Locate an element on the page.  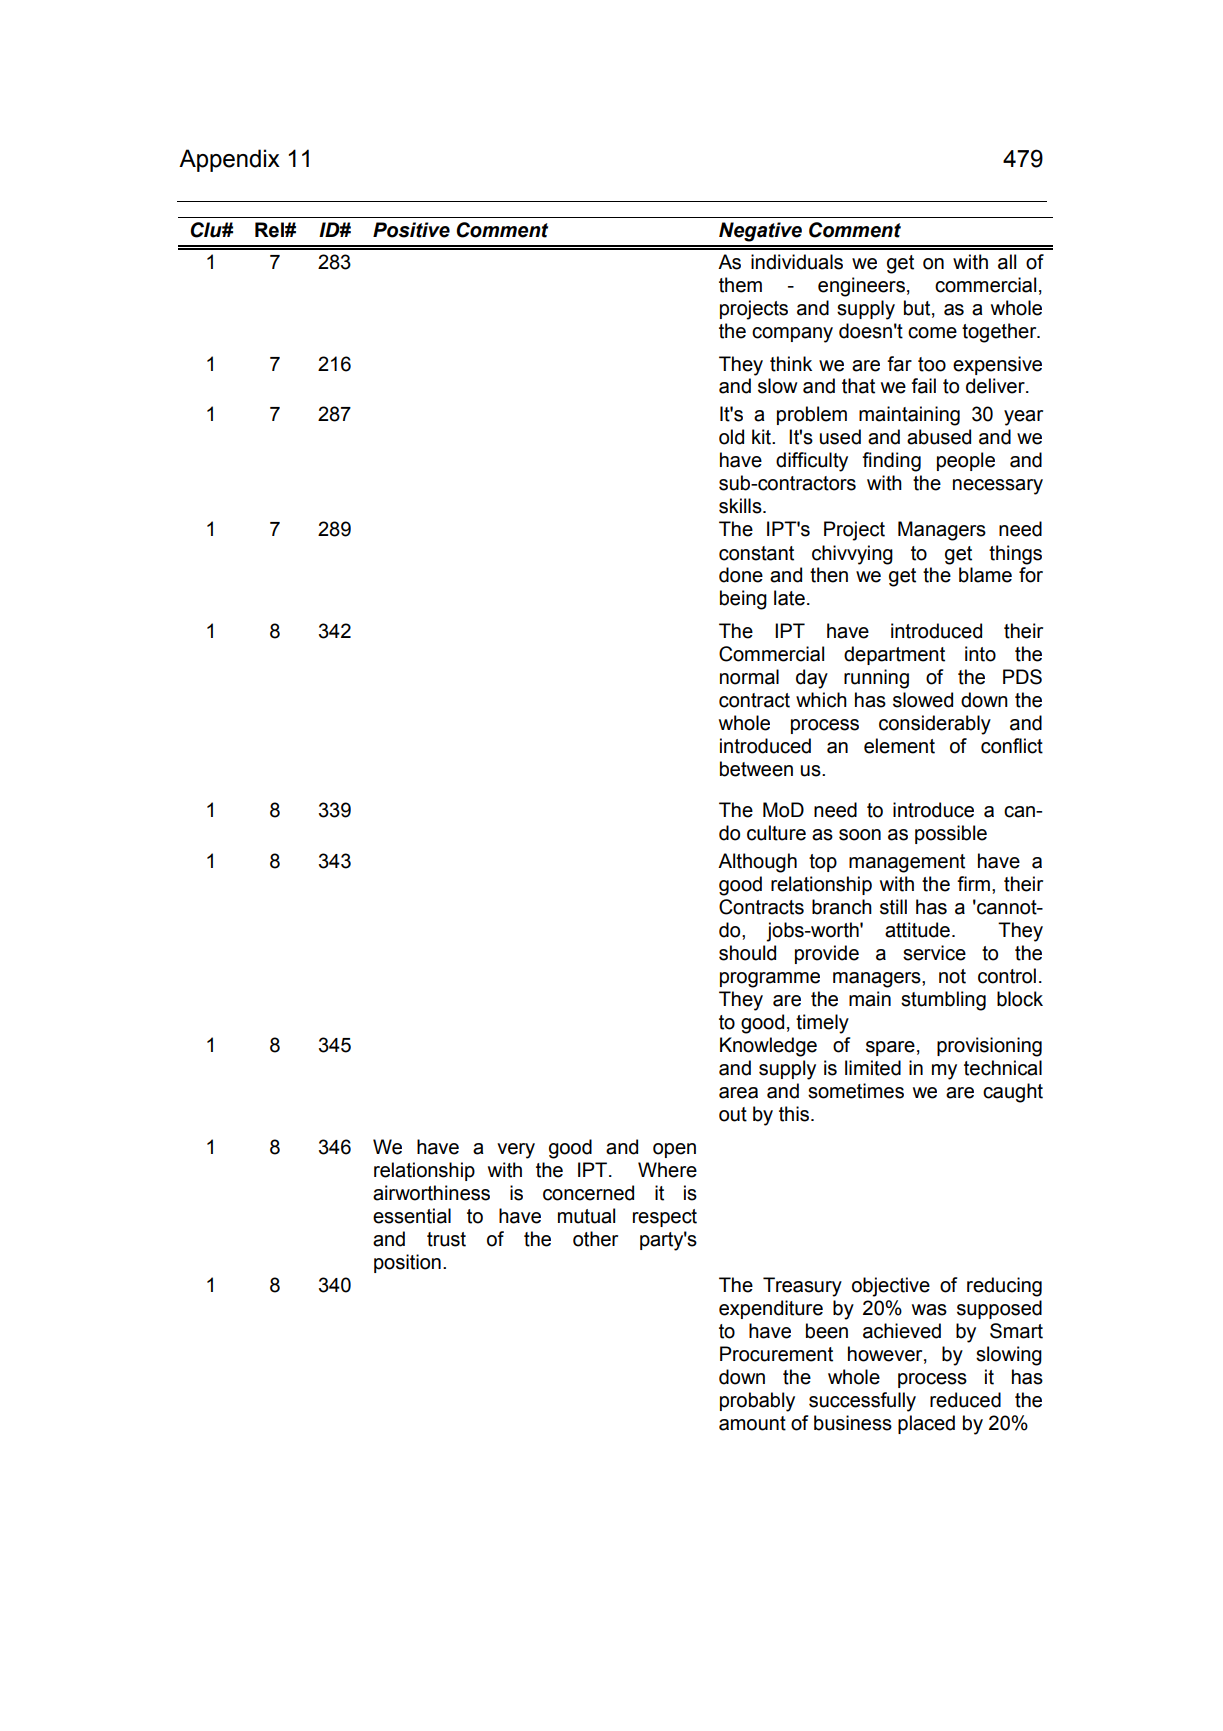
Negative is located at coordinates (760, 232).
